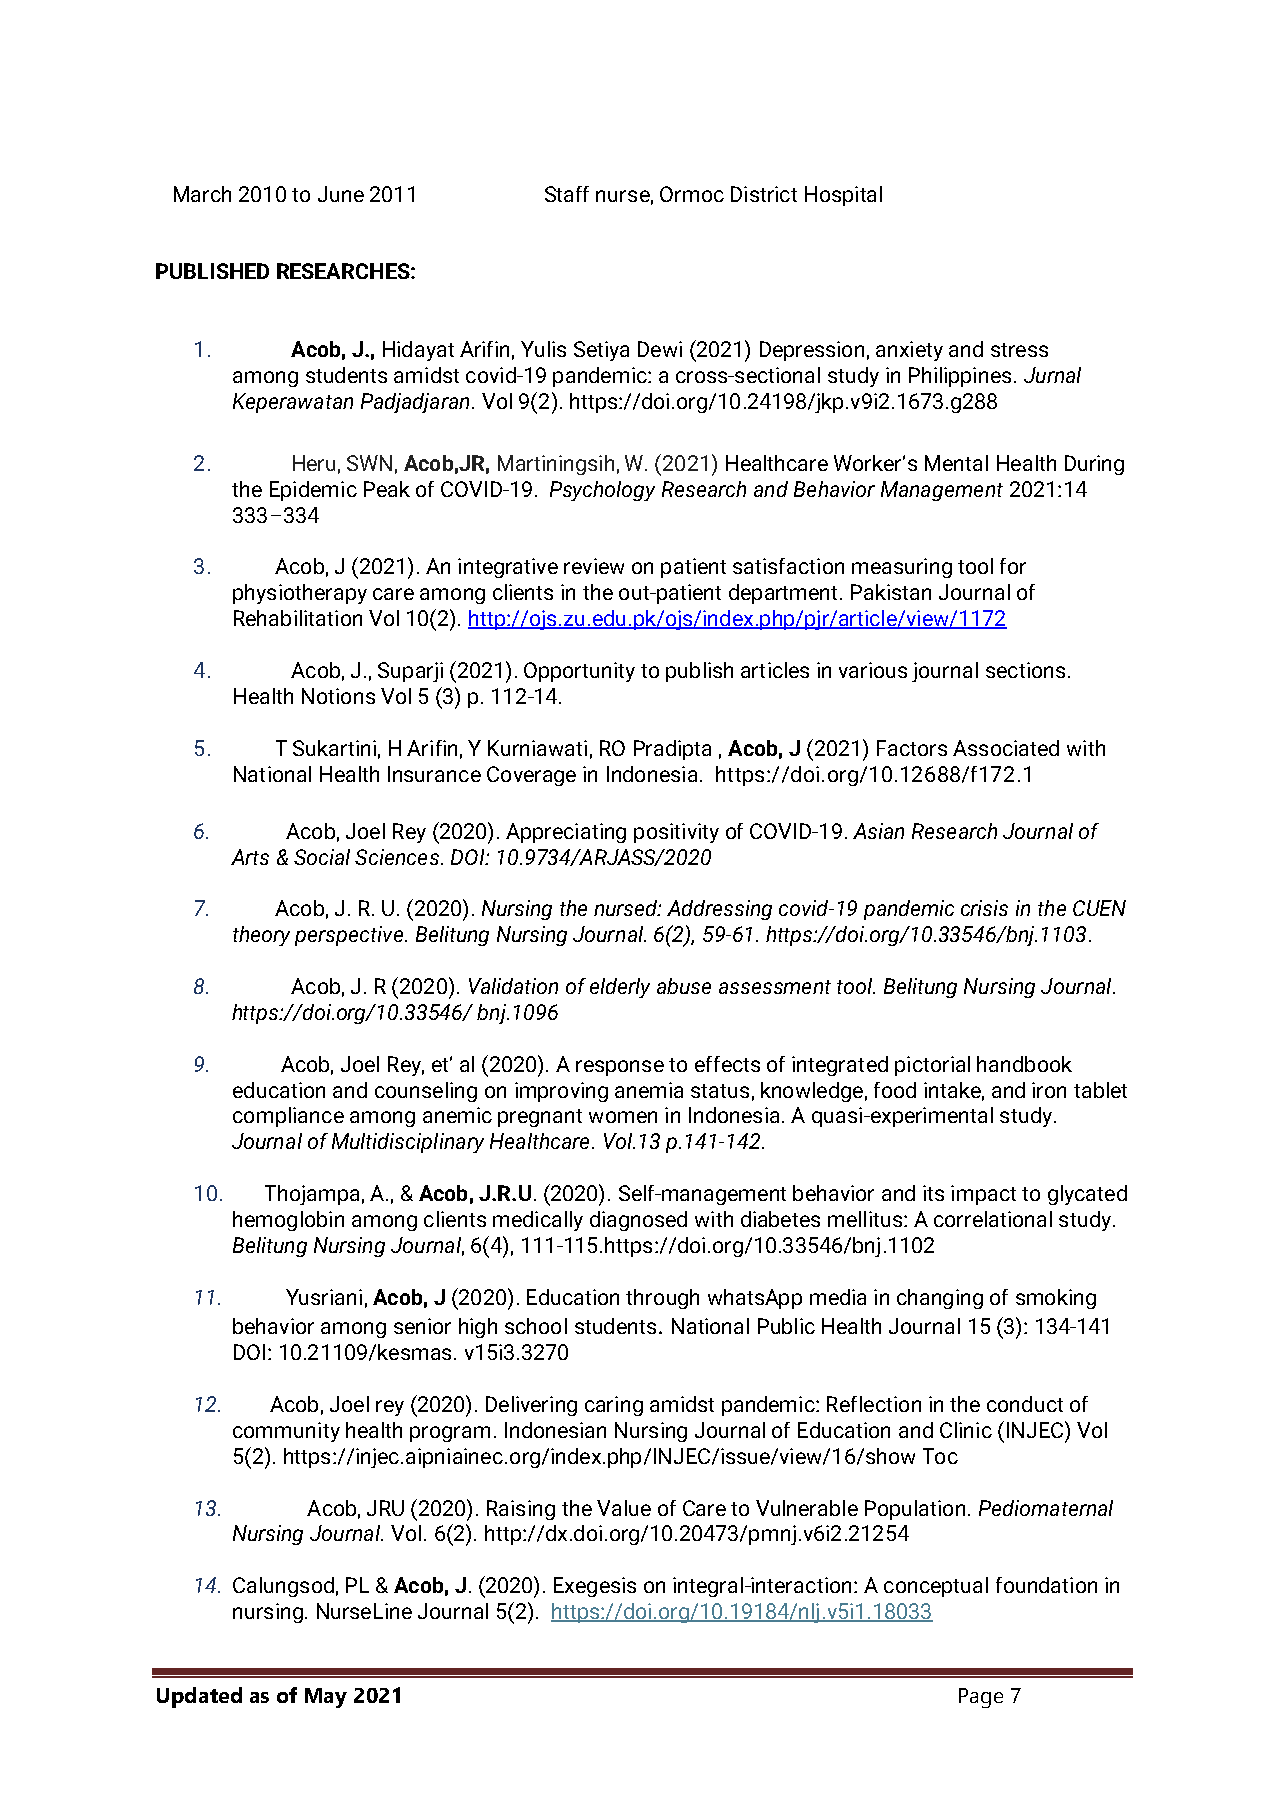 This image has height=1816, width=1284. What do you see at coordinates (1019, 350) in the image?
I see `stress` at bounding box center [1019, 350].
